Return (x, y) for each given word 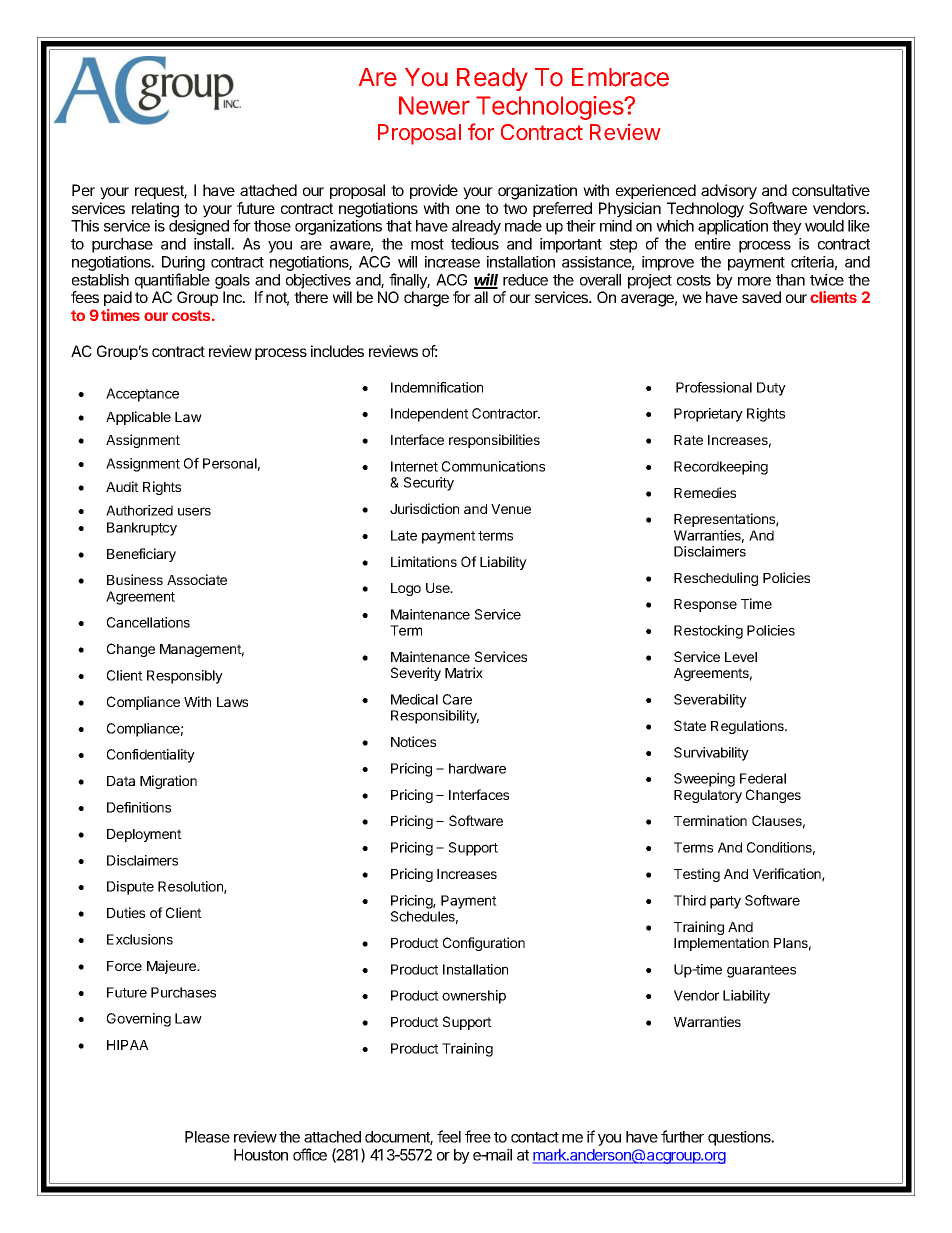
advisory (729, 192)
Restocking (708, 632)
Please (207, 1137)
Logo (406, 589)
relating (155, 210)
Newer (434, 105)
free (478, 1136)
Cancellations (148, 622)
